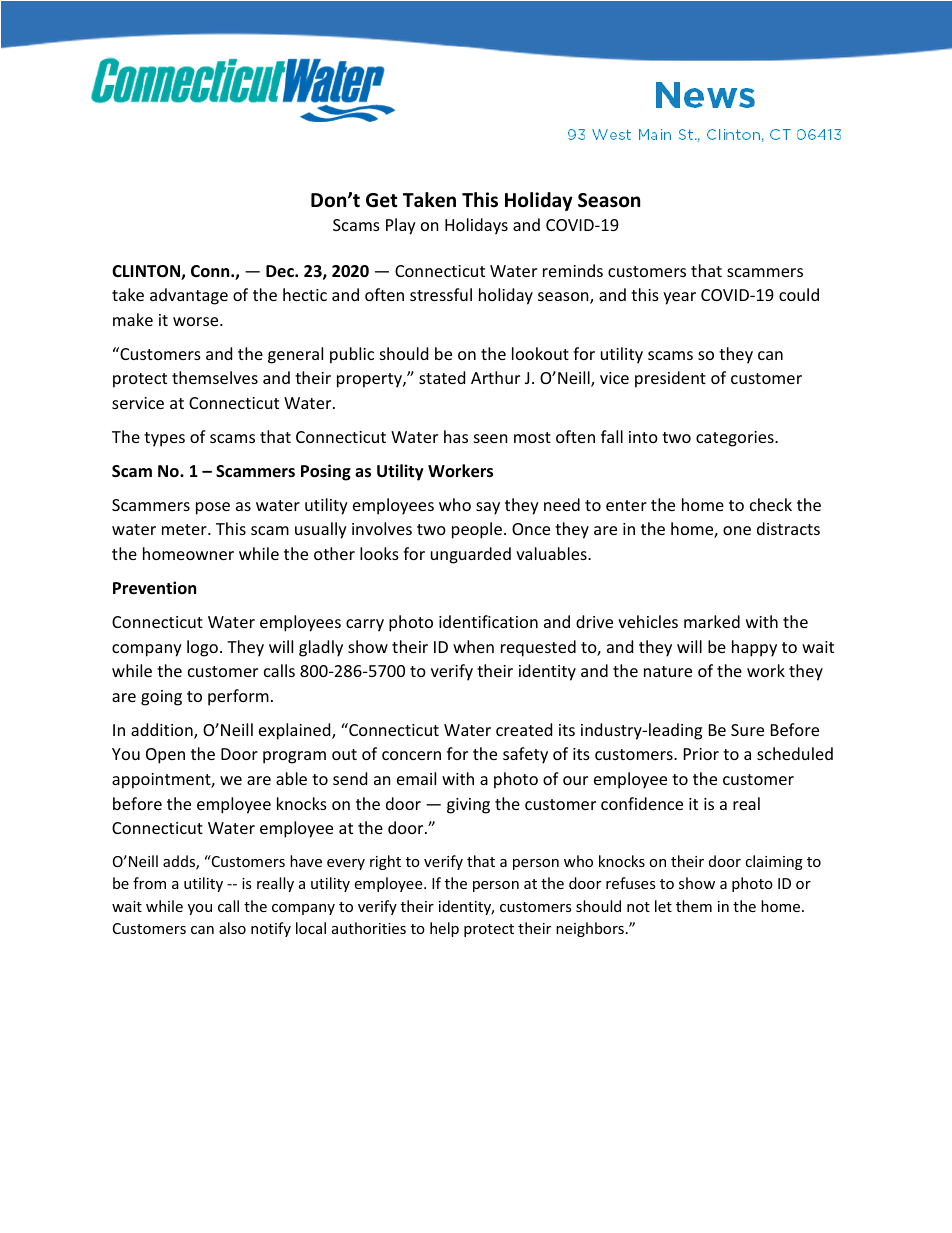 The image size is (952, 1233). What do you see at coordinates (202, 648) in the screenshot?
I see `logo` at bounding box center [202, 648].
